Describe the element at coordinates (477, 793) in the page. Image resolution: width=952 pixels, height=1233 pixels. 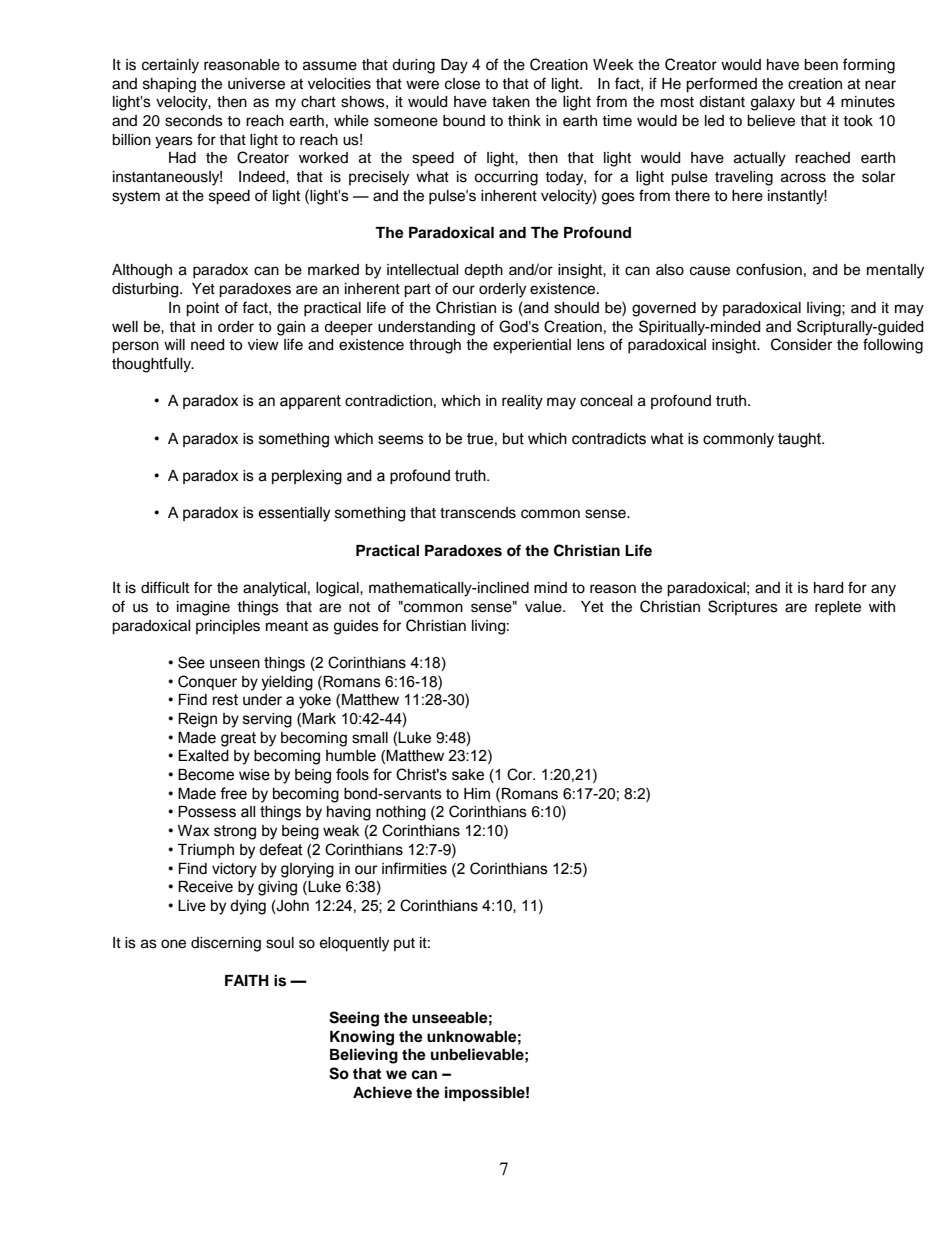
I see `Him` at that location.
